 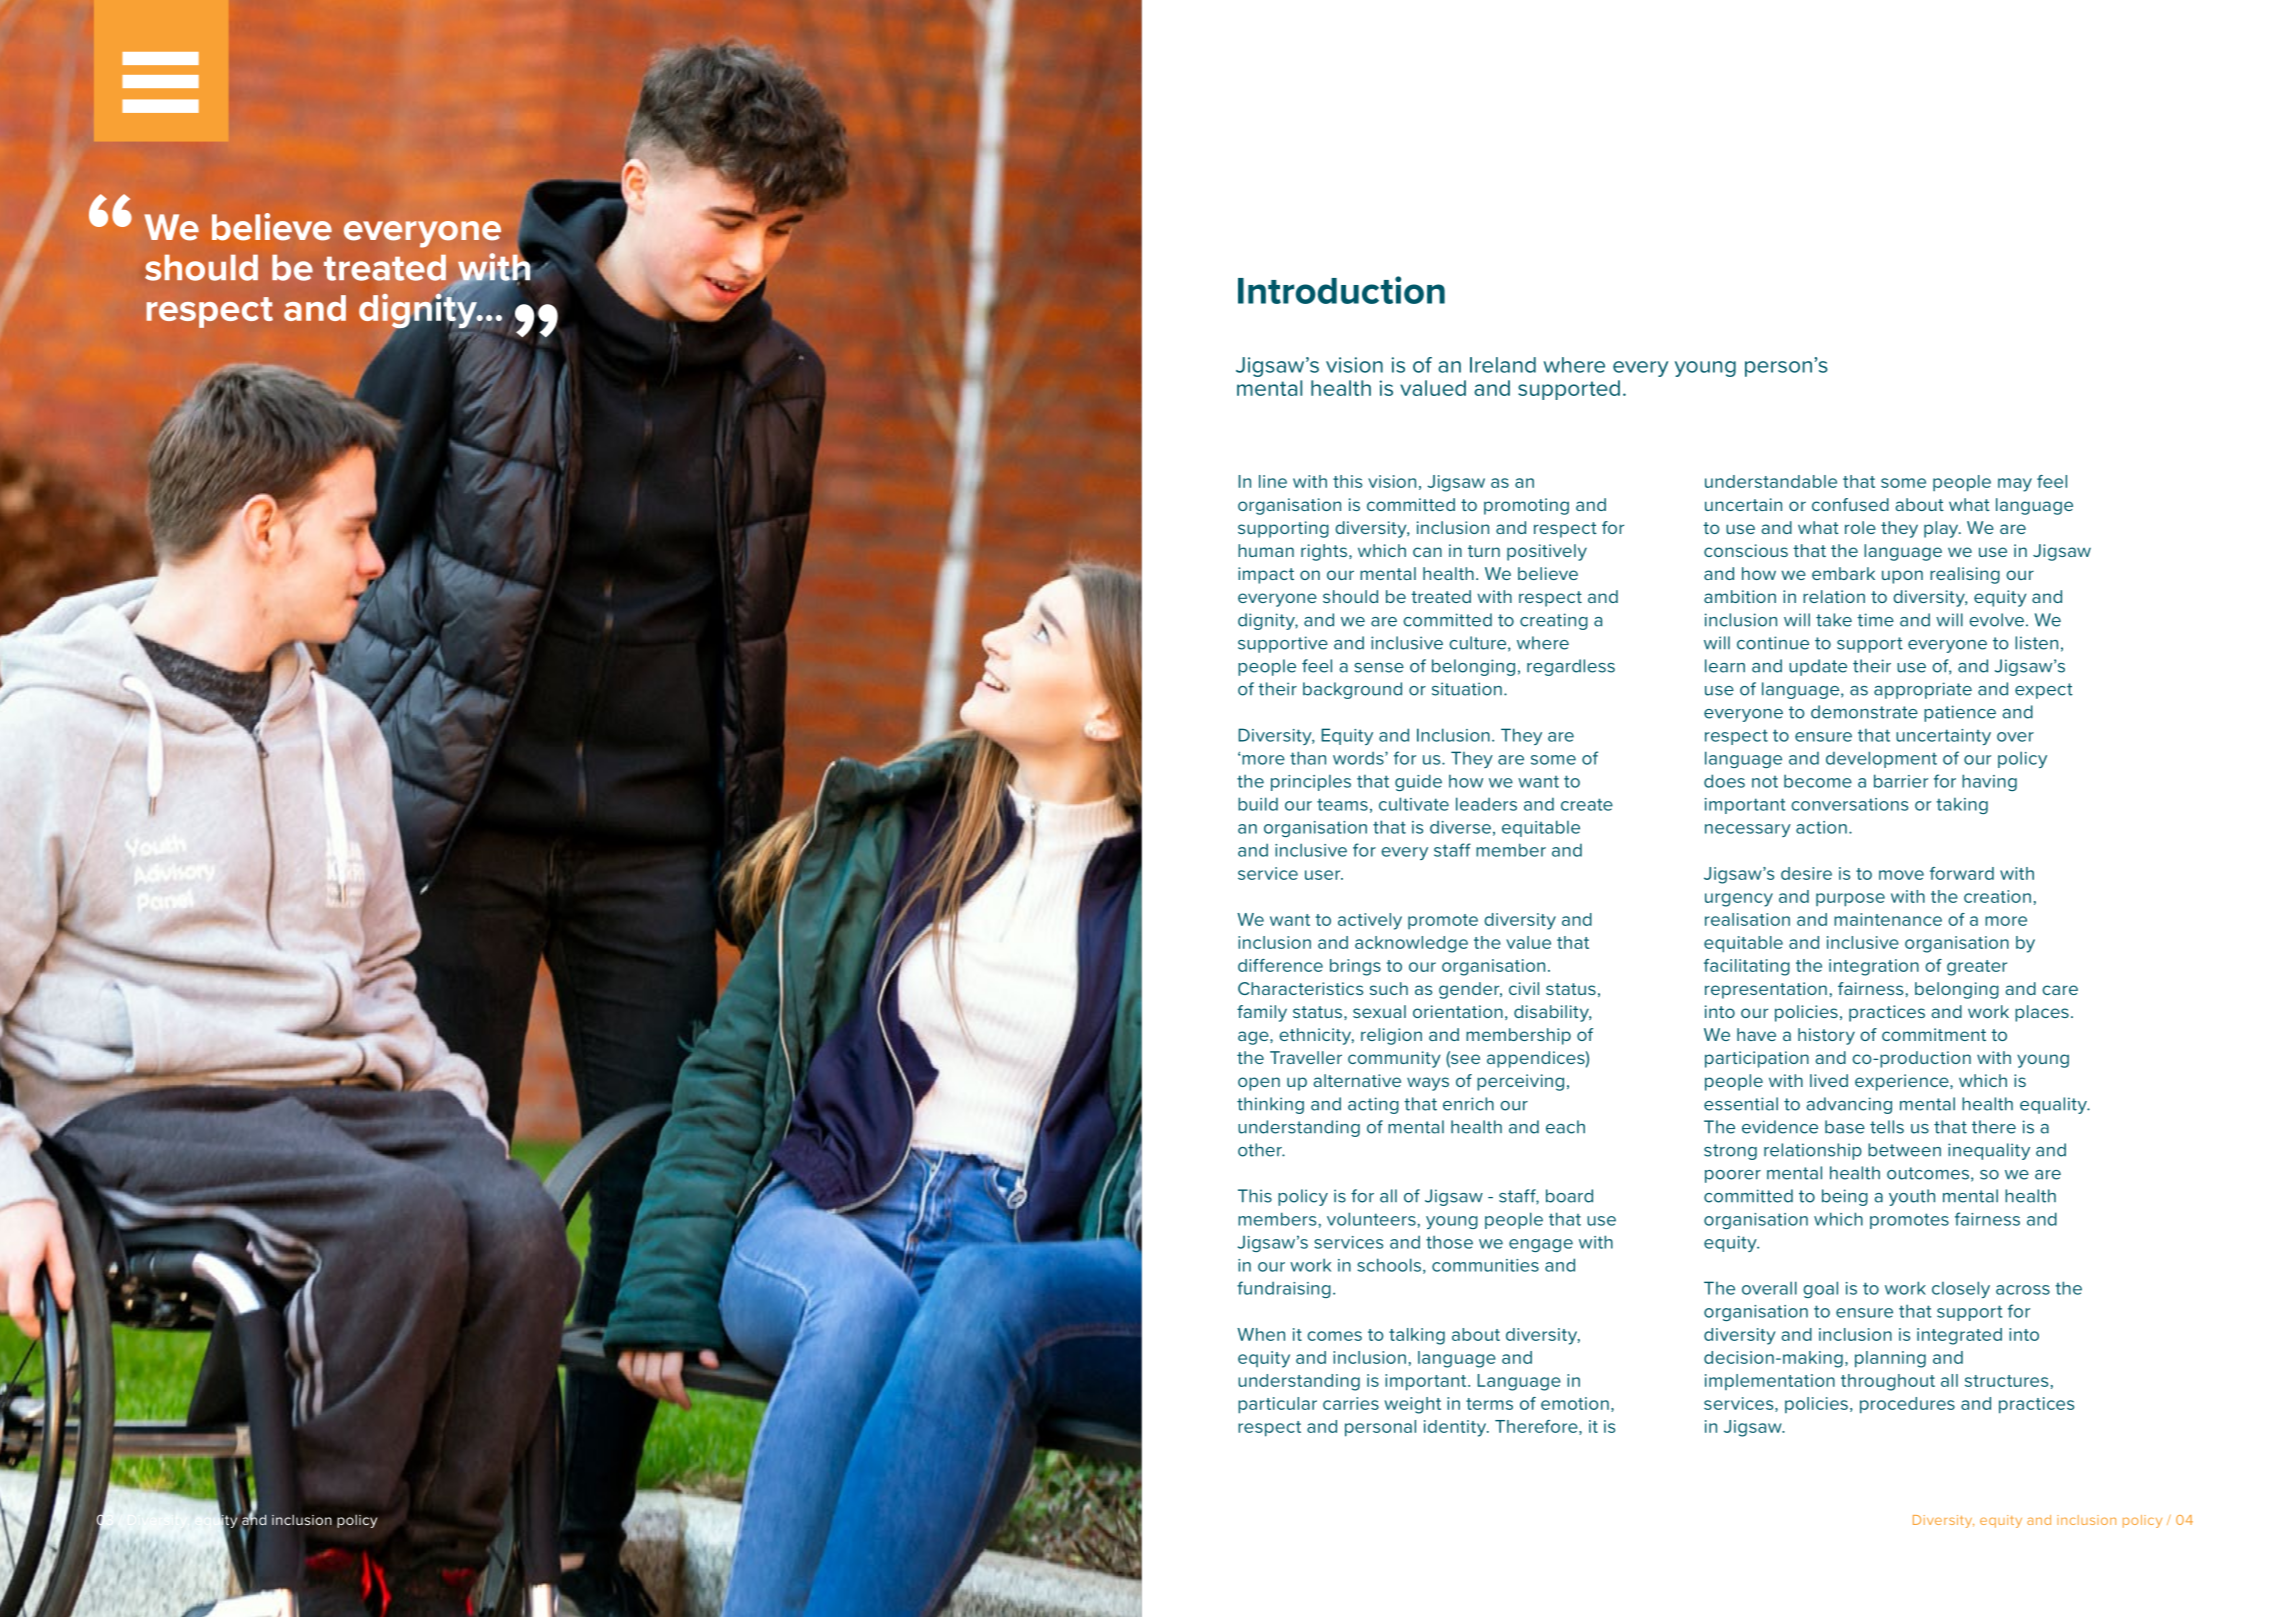 I want to click on user, so click(x=1324, y=875).
